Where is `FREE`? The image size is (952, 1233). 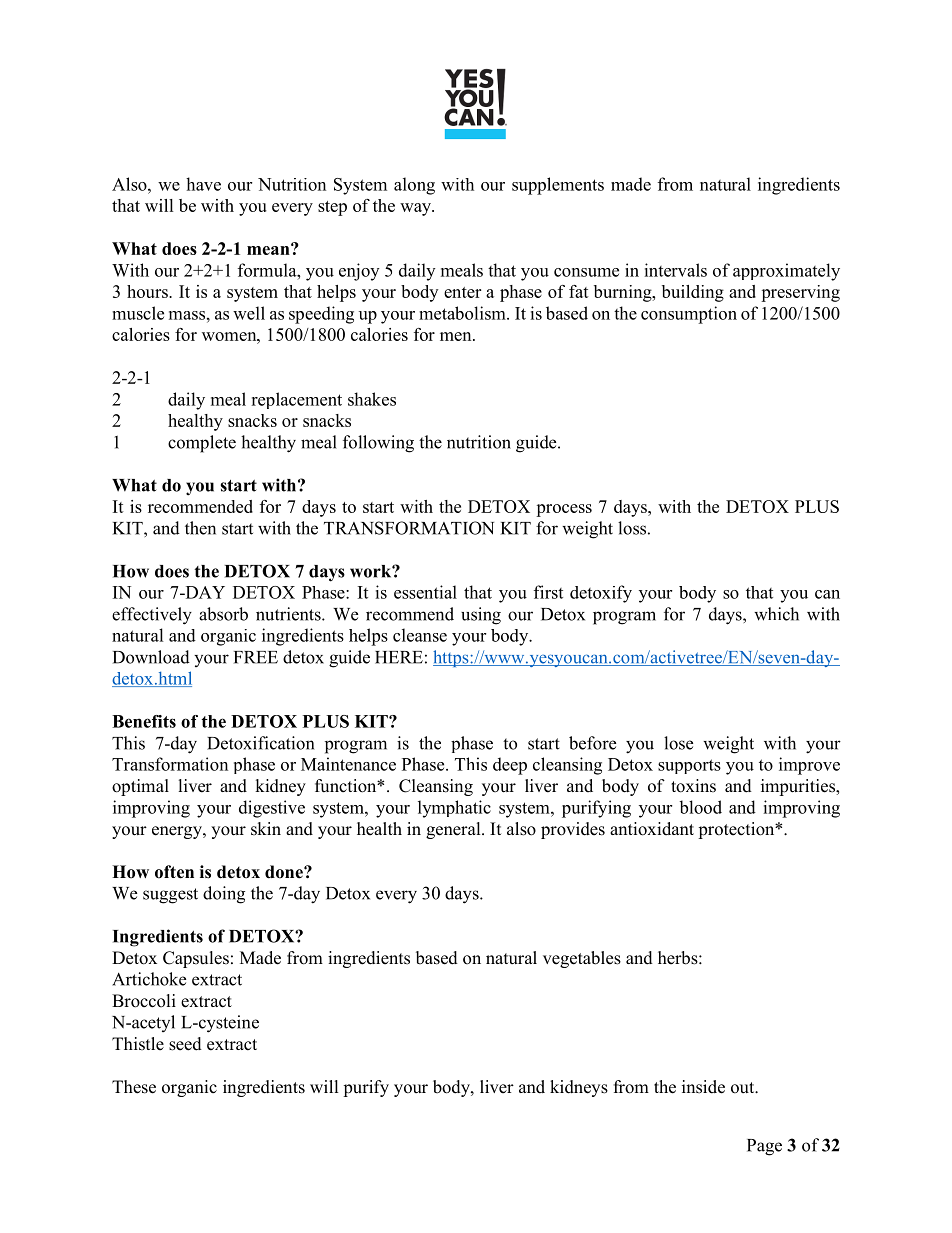
FREE is located at coordinates (256, 657).
